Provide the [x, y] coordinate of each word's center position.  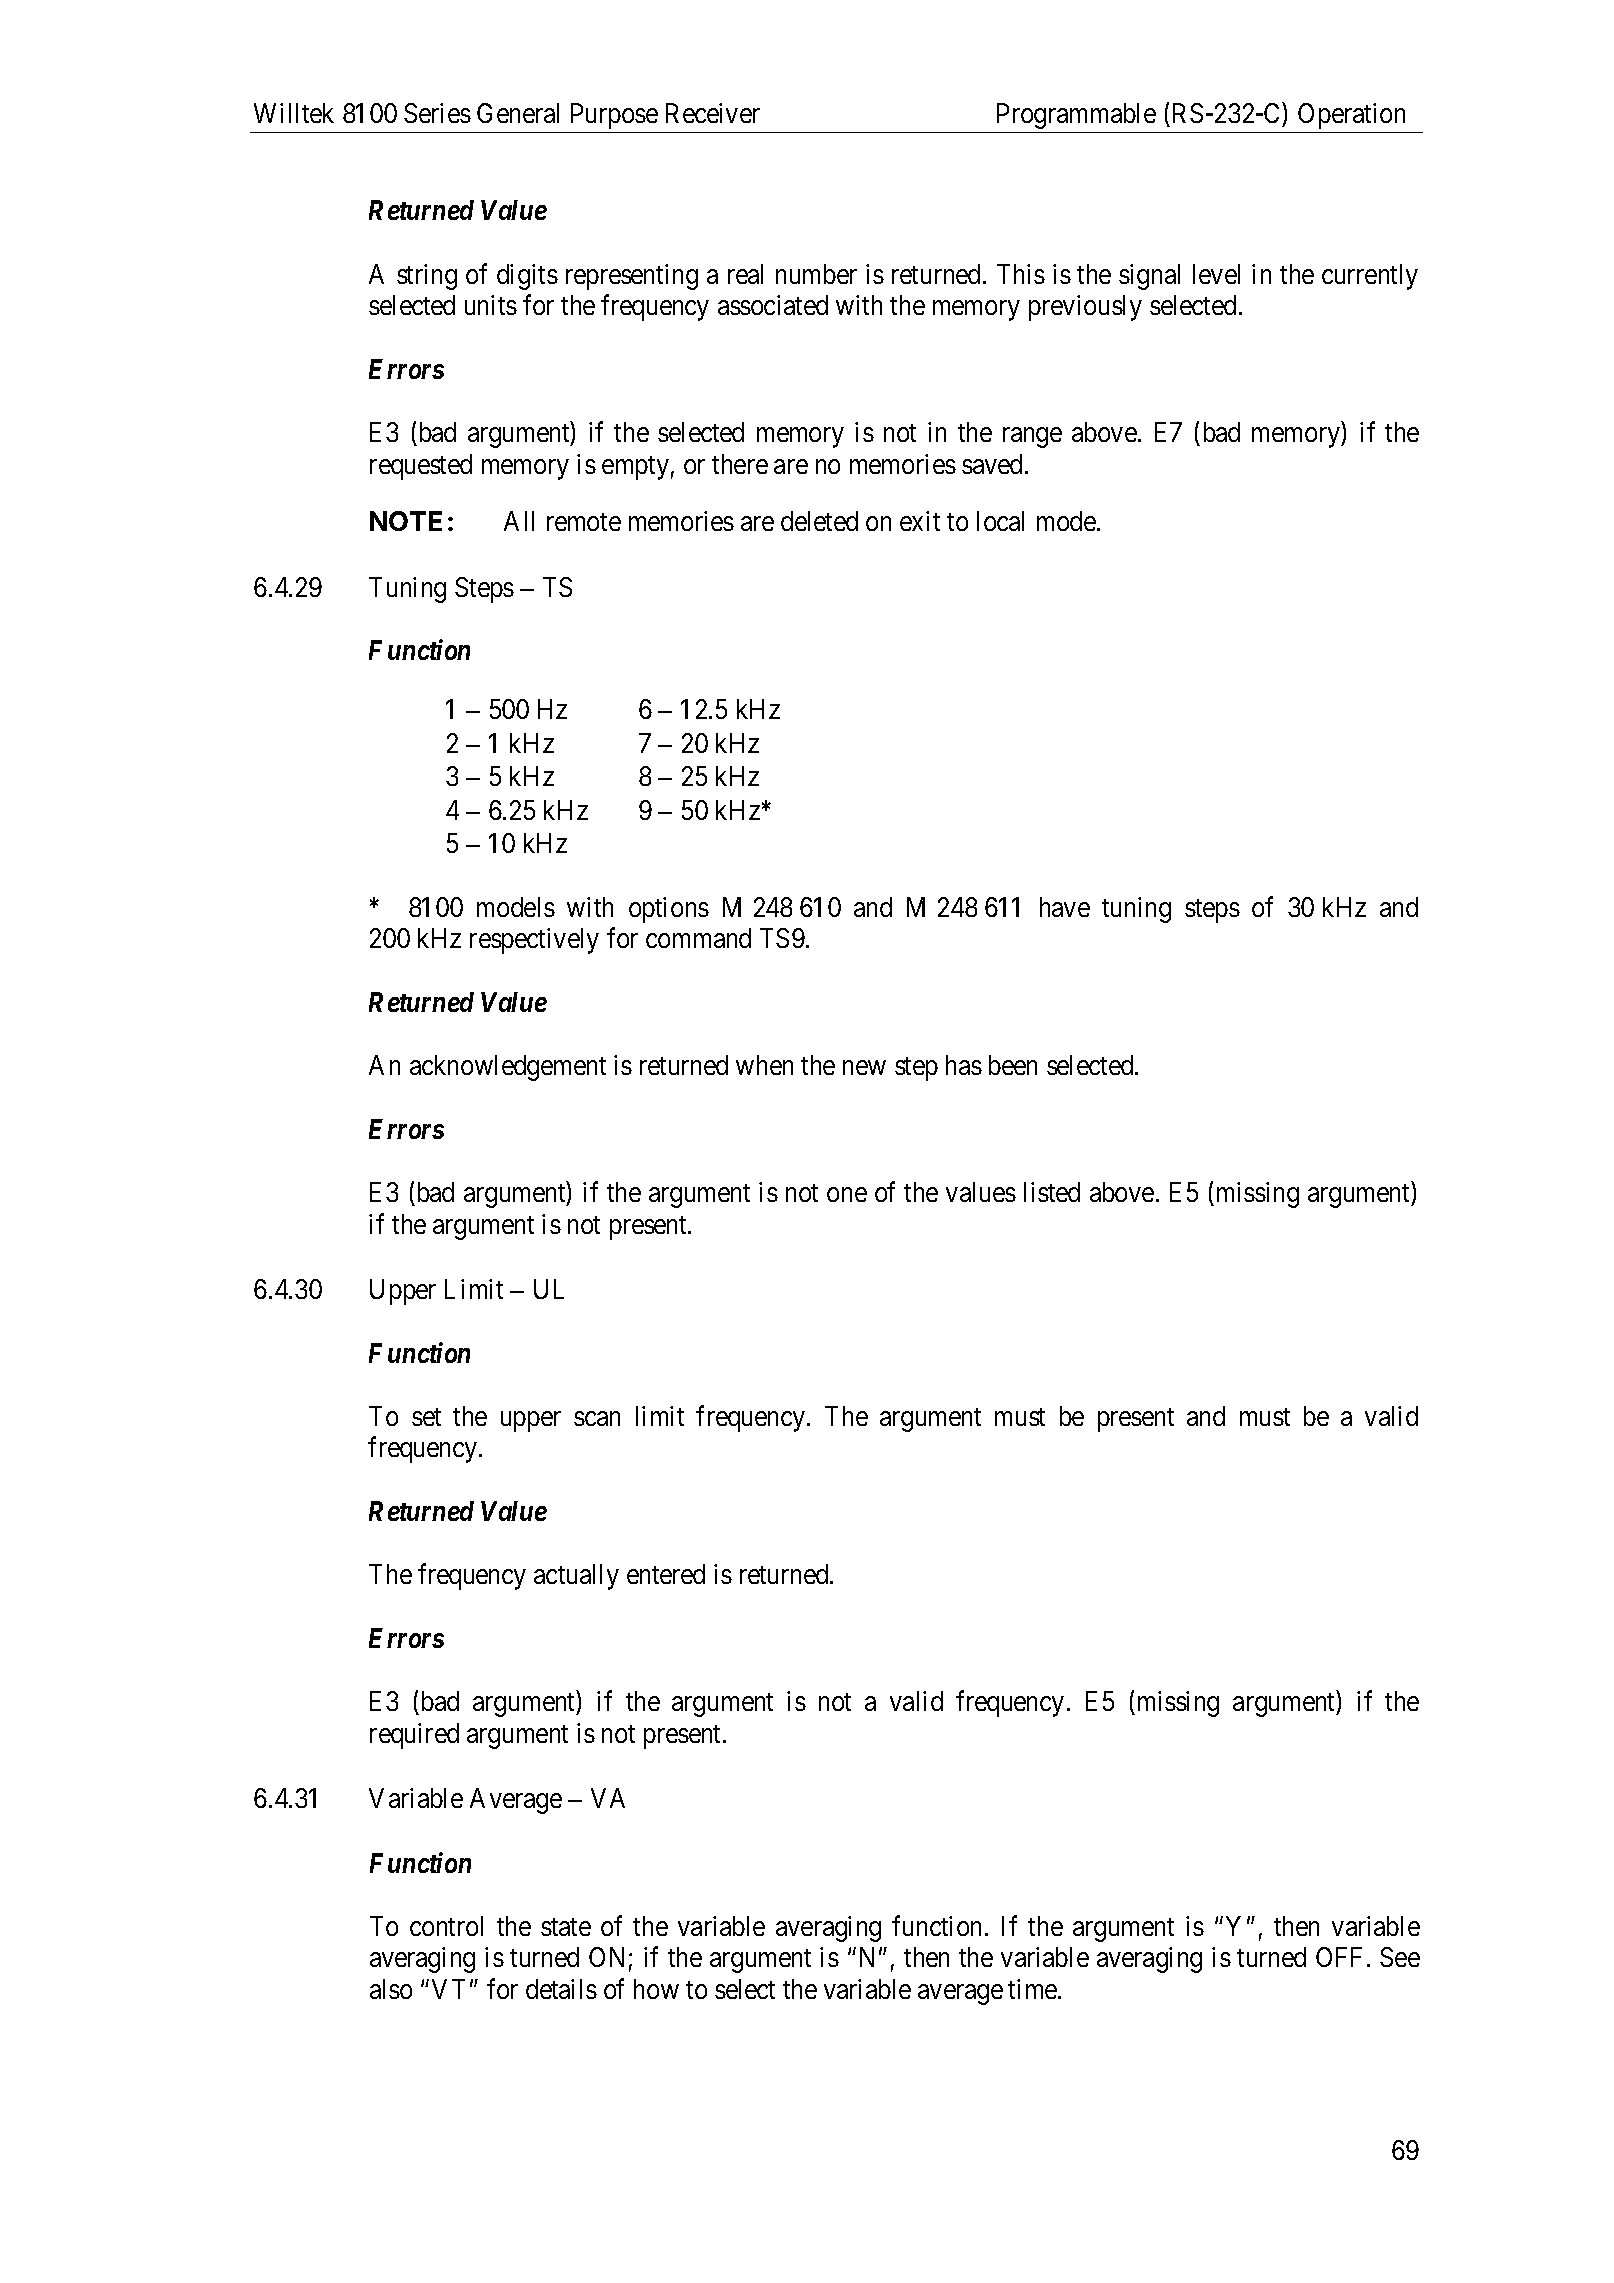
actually [576, 1577]
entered [666, 1574]
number [816, 274]
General [518, 113]
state [566, 1927]
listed [1052, 1192]
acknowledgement [508, 1068]
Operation [1351, 116]
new [864, 1068]
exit [920, 521]
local [1000, 521]
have [1065, 907]
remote [584, 522]
